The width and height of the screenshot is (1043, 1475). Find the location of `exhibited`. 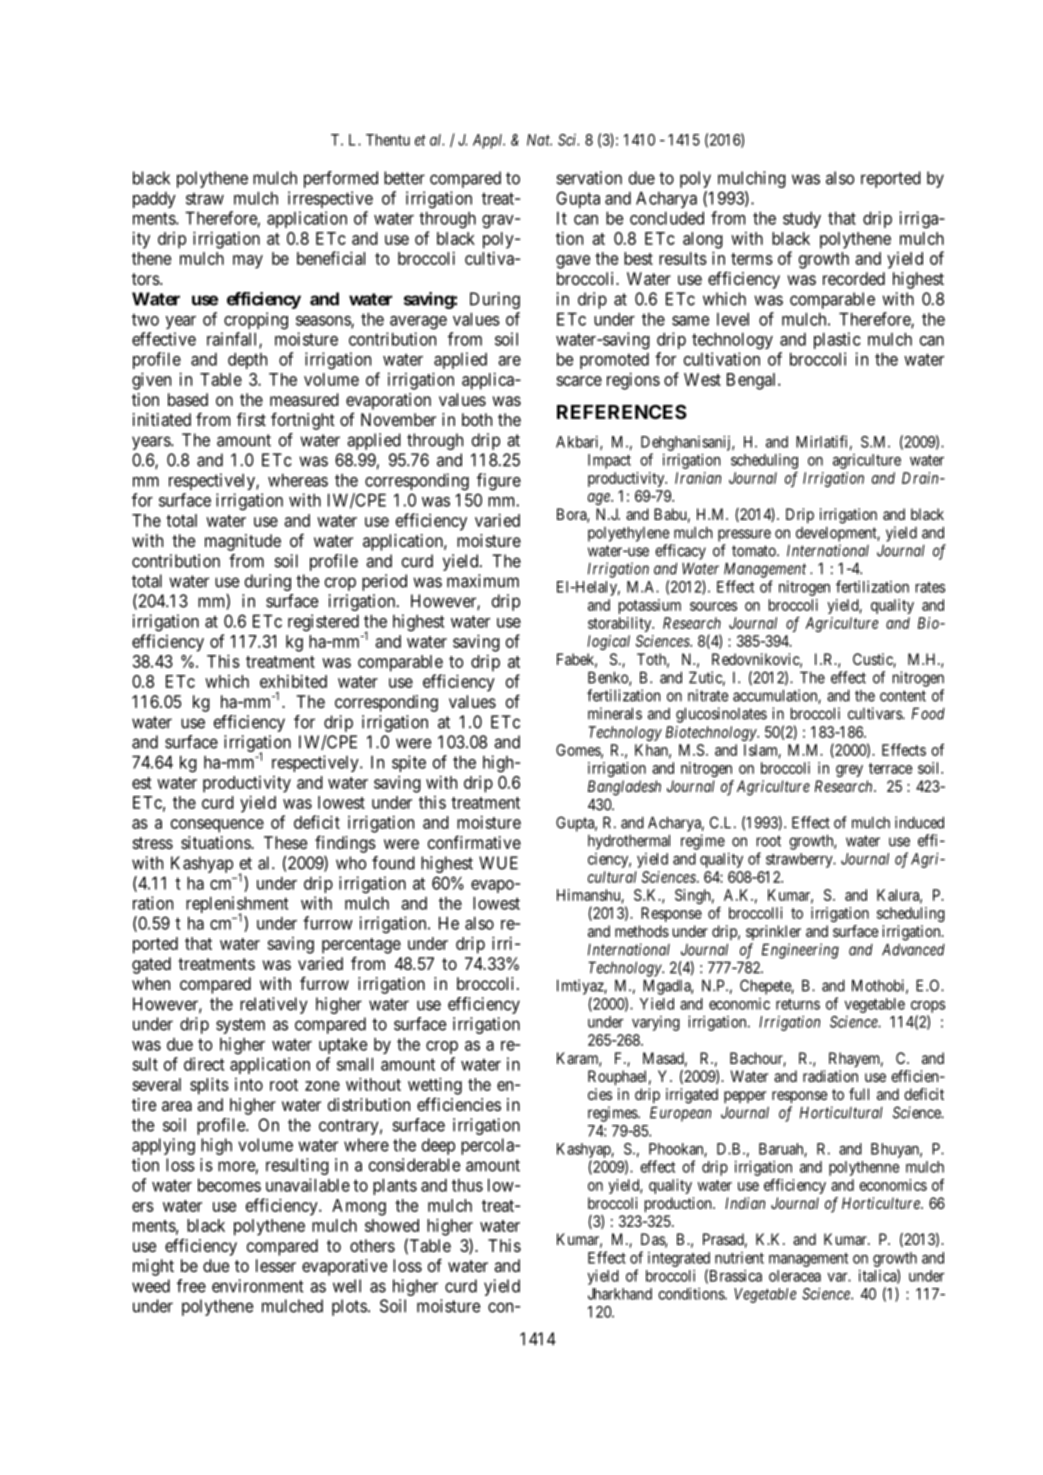

exhibited is located at coordinates (293, 681).
